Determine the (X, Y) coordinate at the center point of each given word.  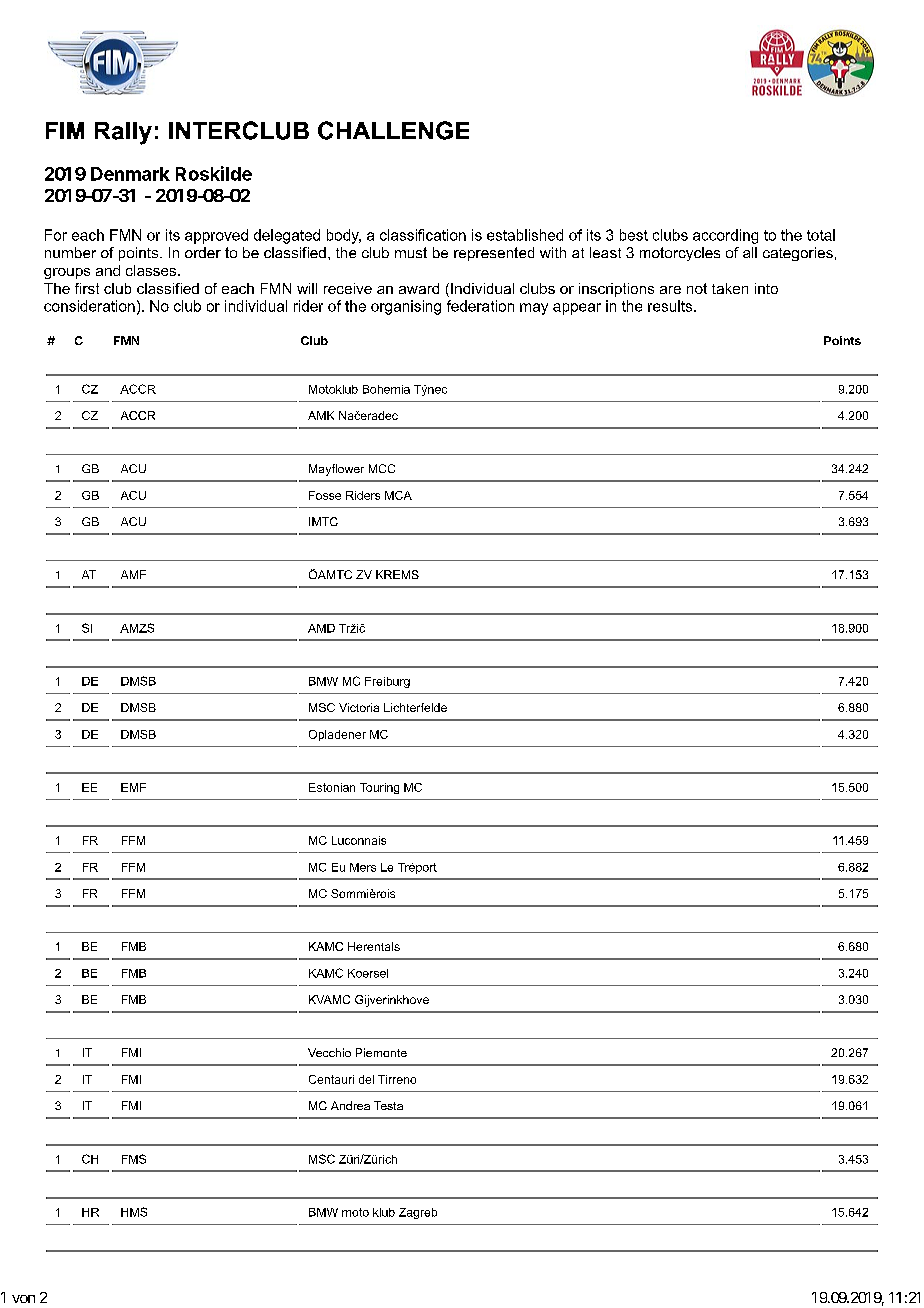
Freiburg (387, 682)
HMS (134, 1212)
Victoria (359, 707)
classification (423, 235)
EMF (133, 787)
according (725, 236)
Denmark (130, 174)
